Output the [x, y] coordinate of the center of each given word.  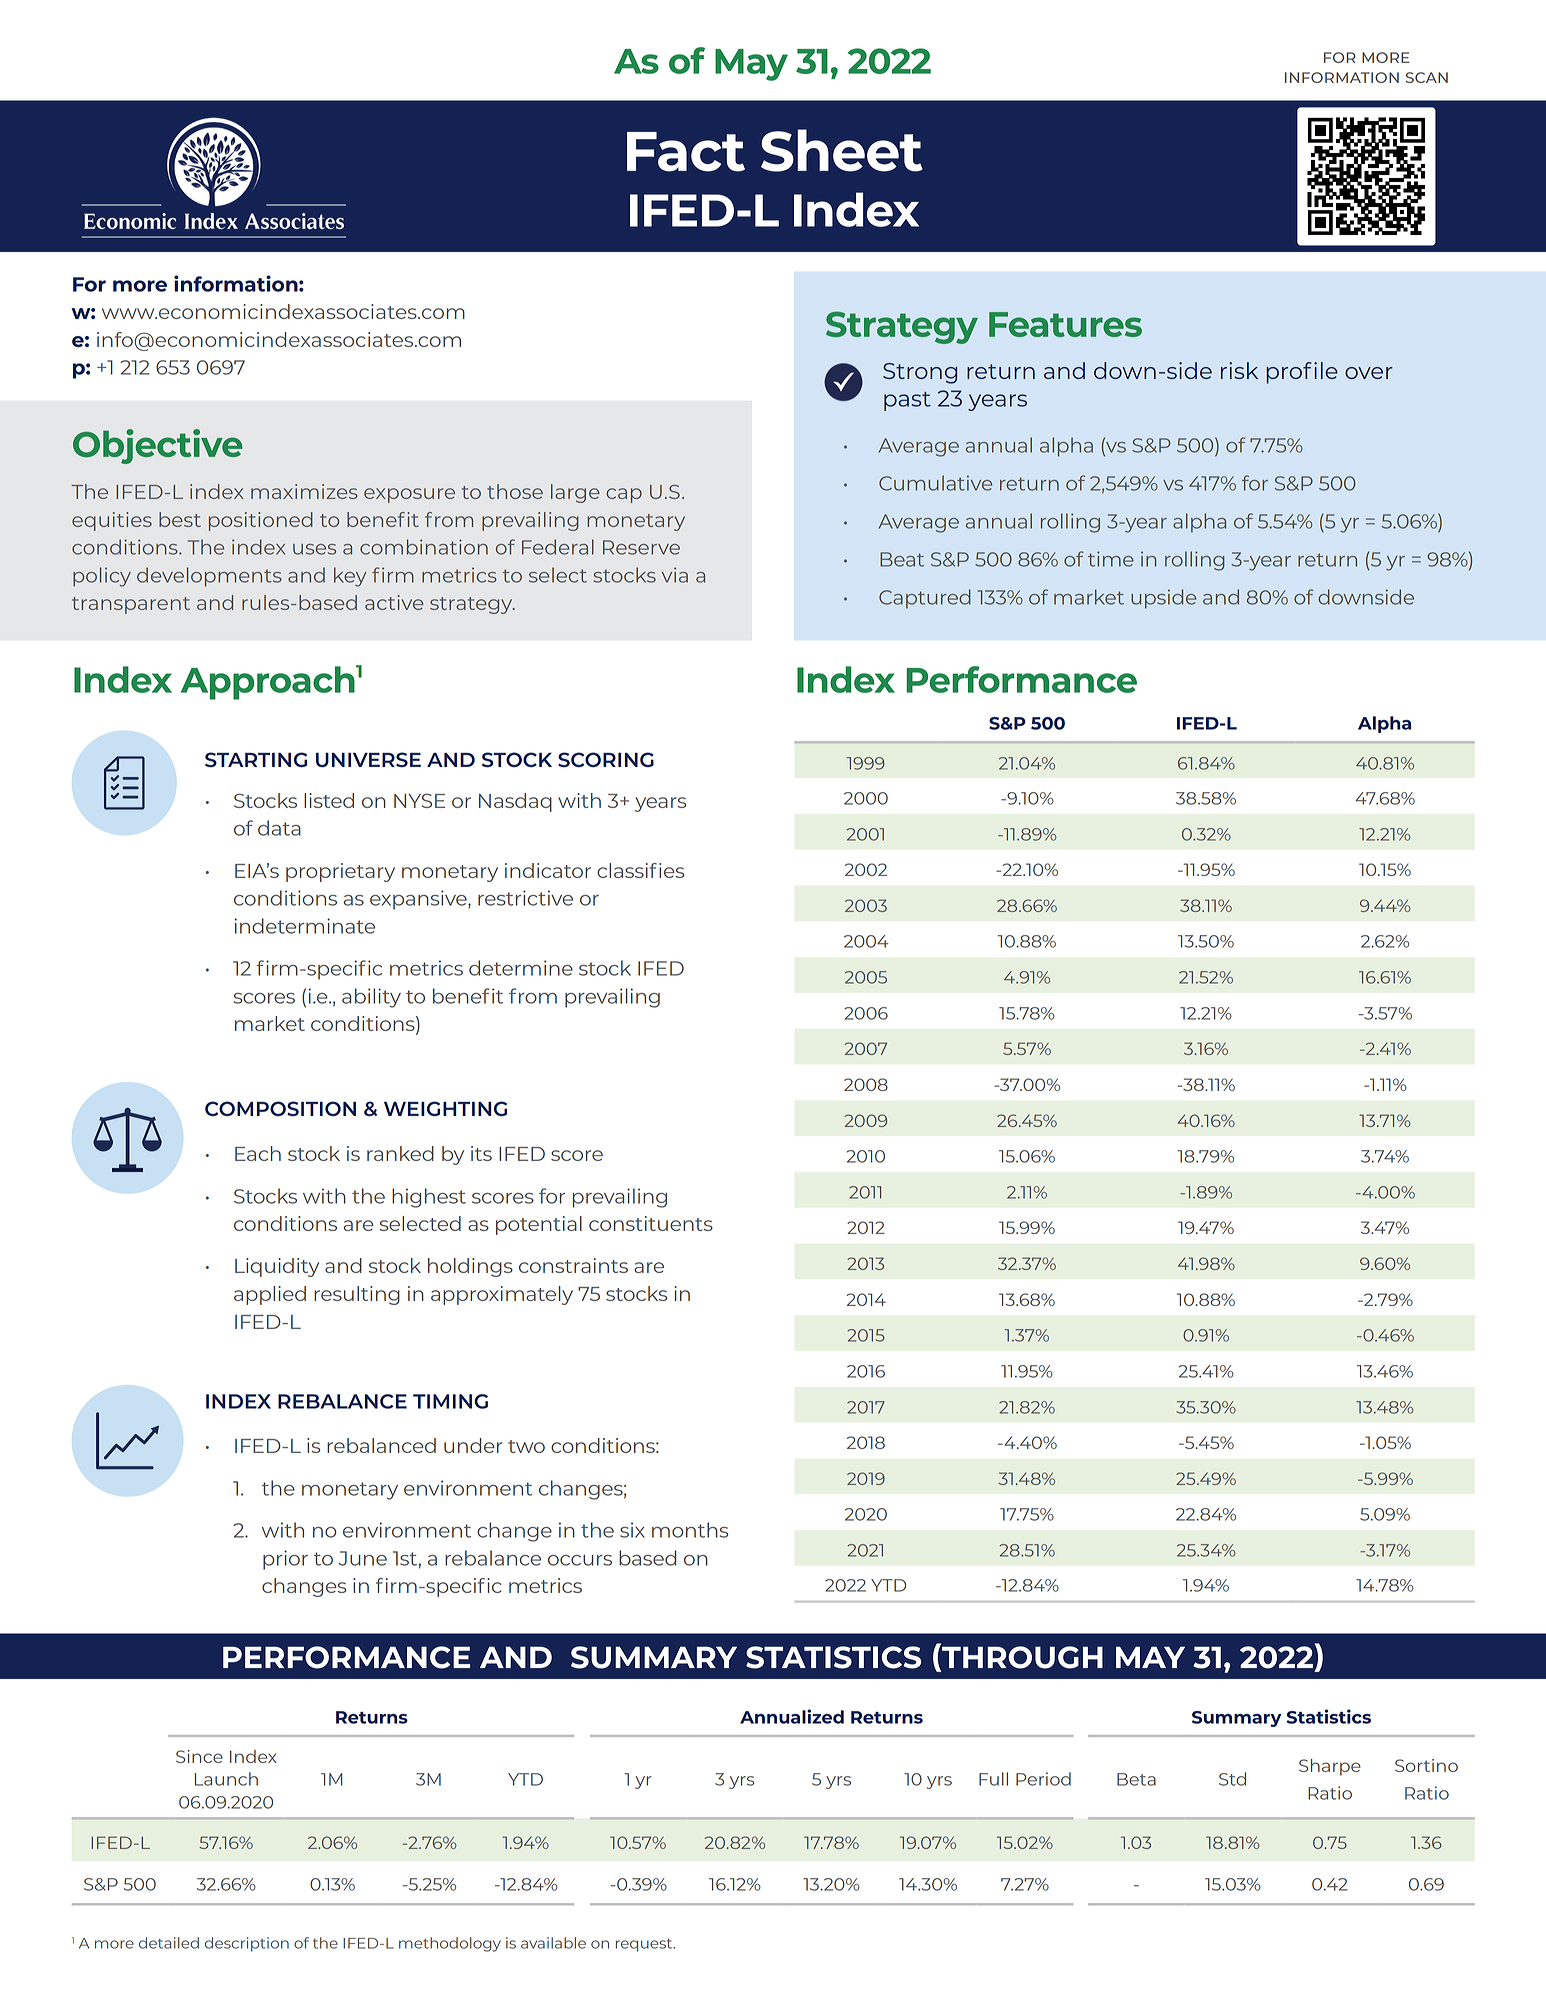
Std [1232, 1779]
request [645, 1945]
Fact [686, 152]
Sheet [842, 150]
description [247, 1944]
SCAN [1427, 77]
